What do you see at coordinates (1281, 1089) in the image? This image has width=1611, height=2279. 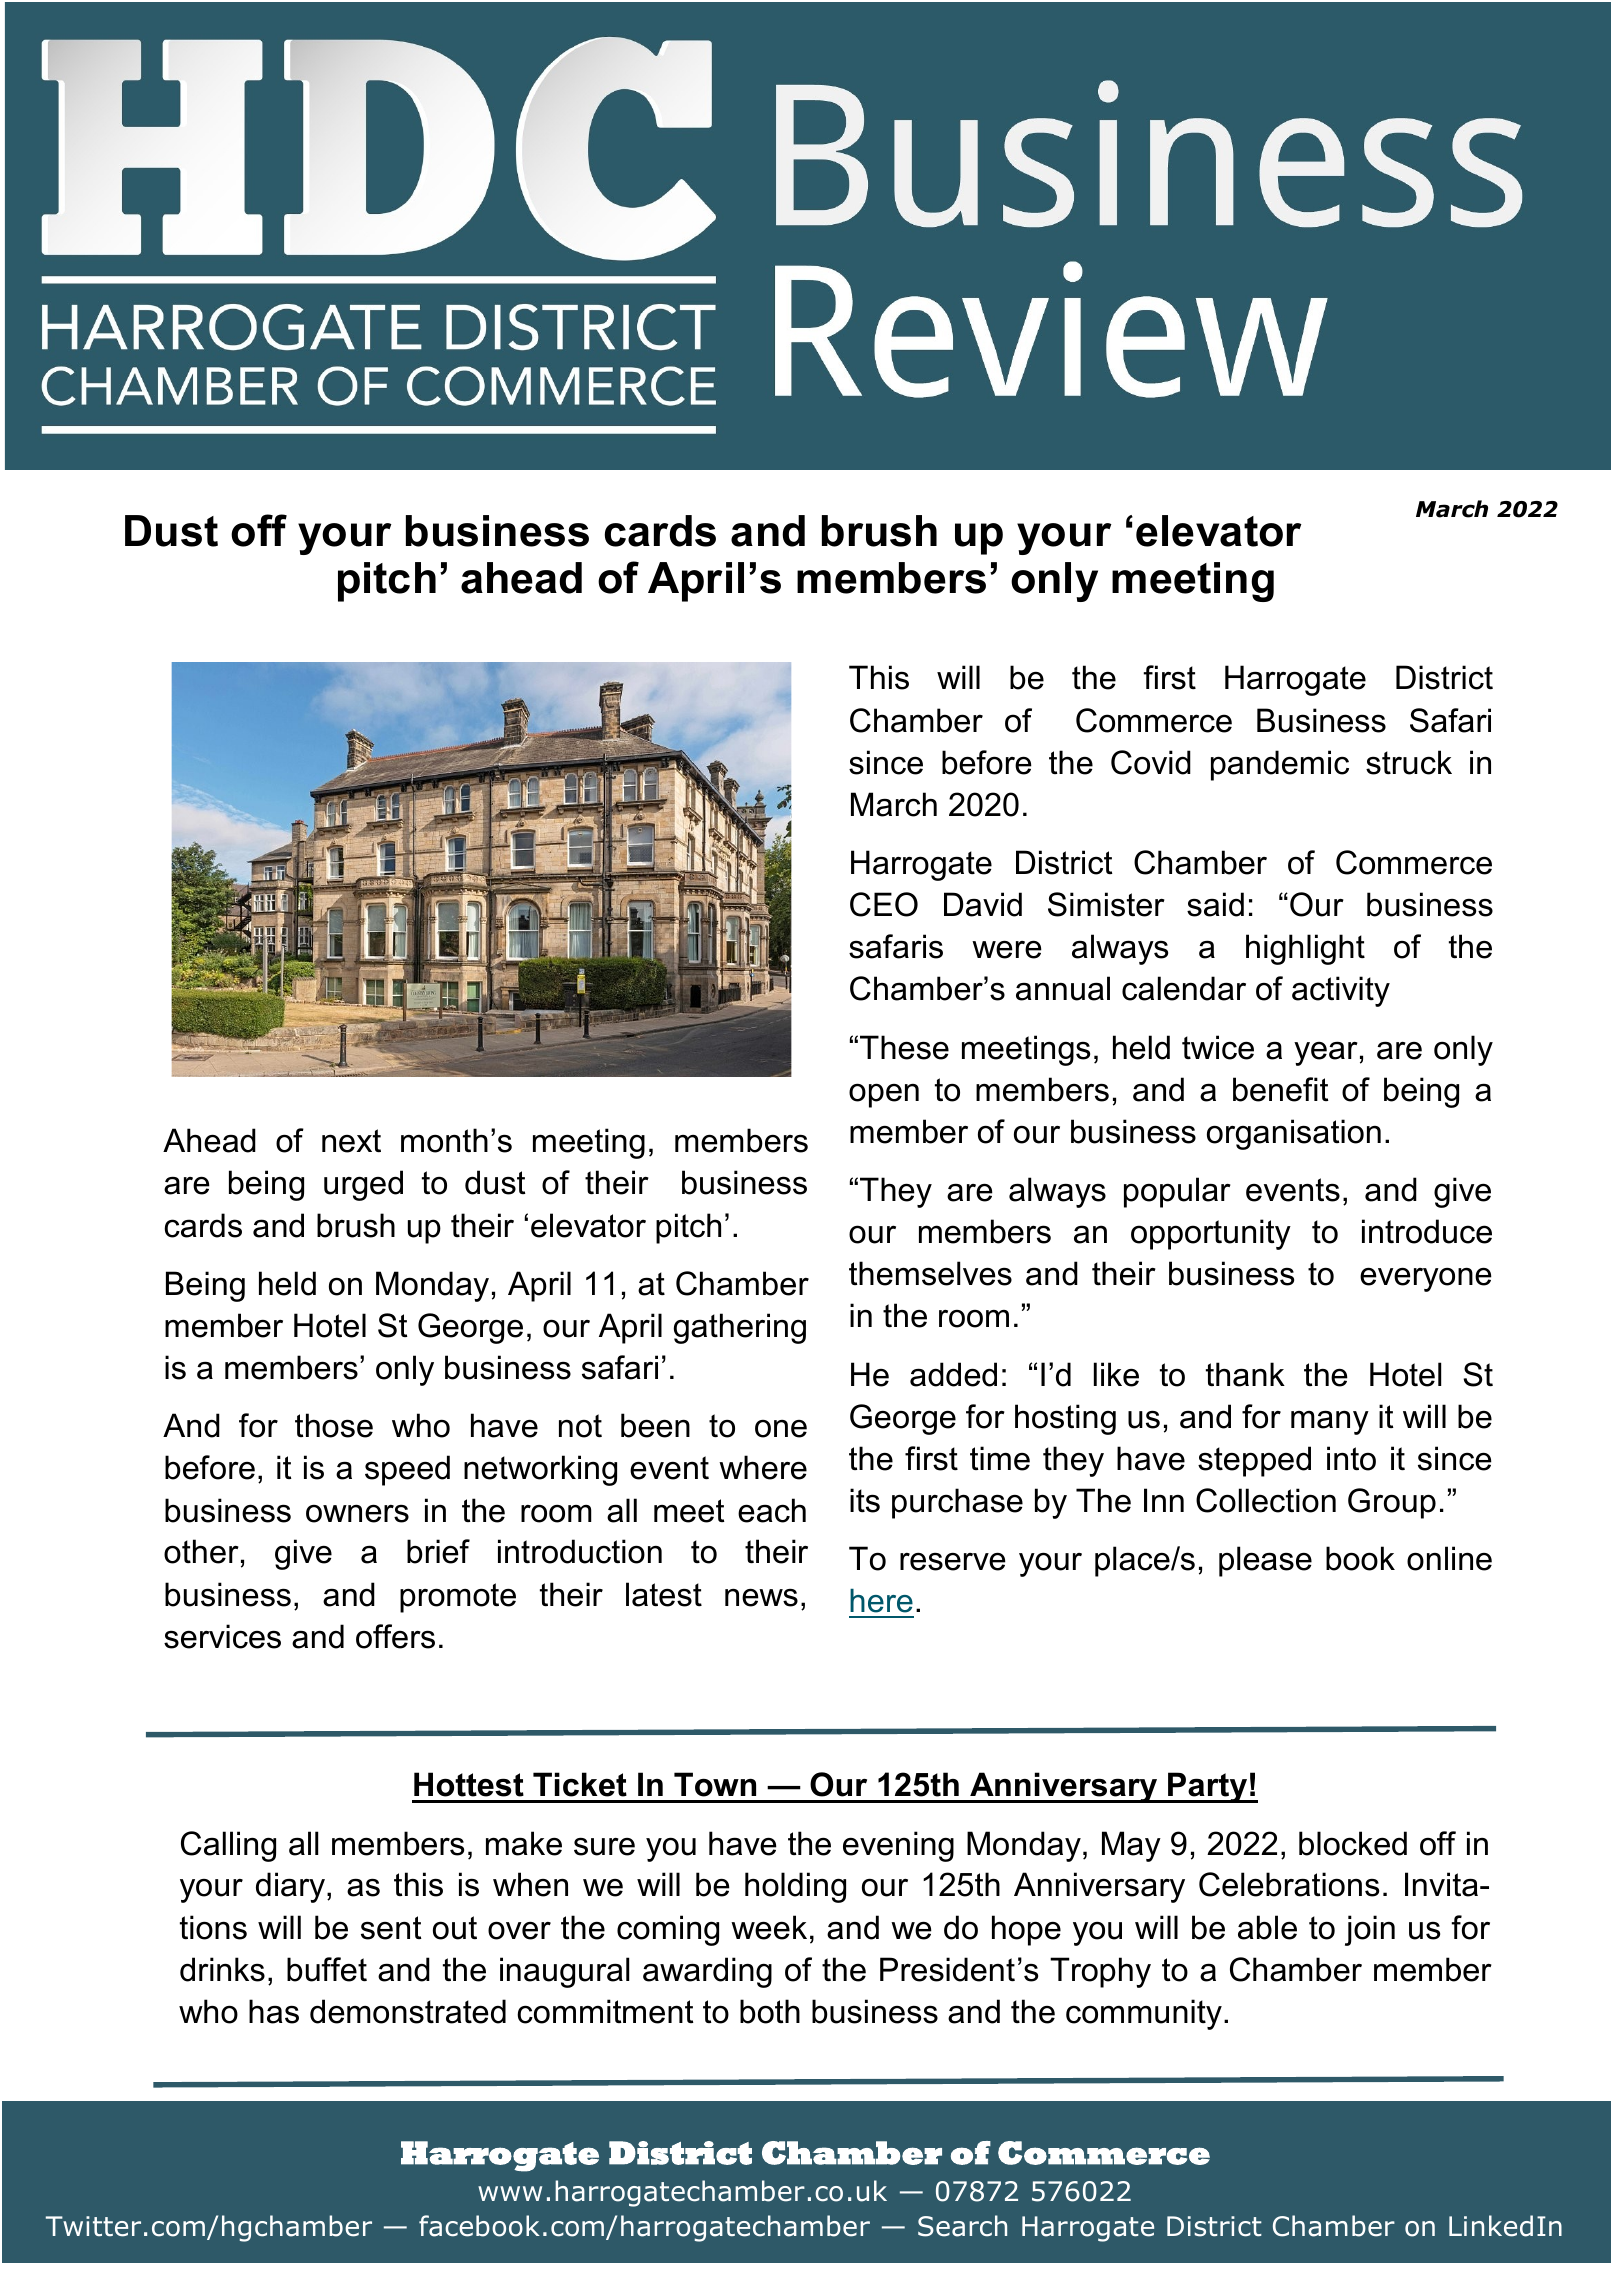 I see `benefit` at bounding box center [1281, 1089].
